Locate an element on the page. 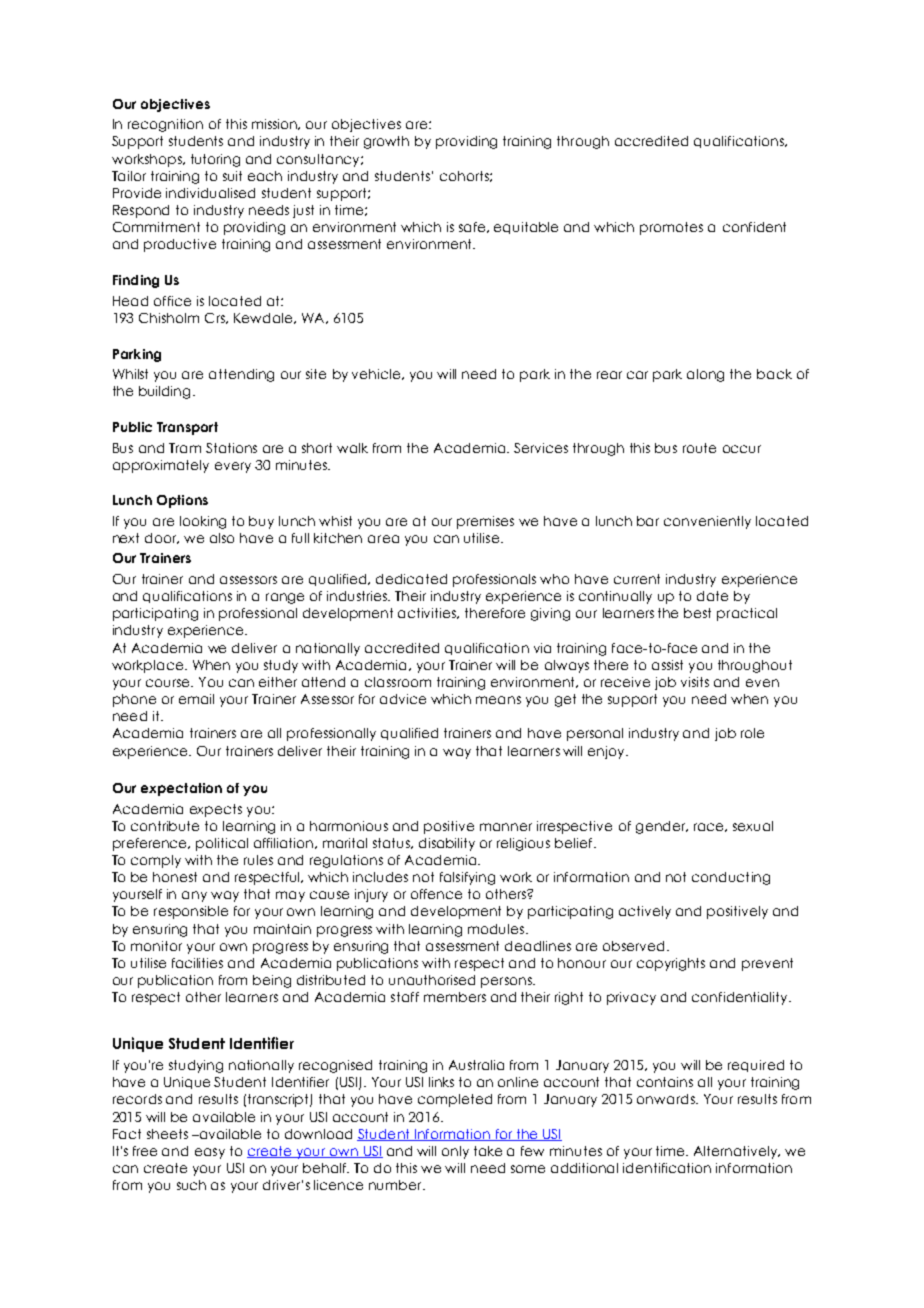 Image resolution: width=924 pixels, height=1308 pixels. Transport is located at coordinates (187, 428).
